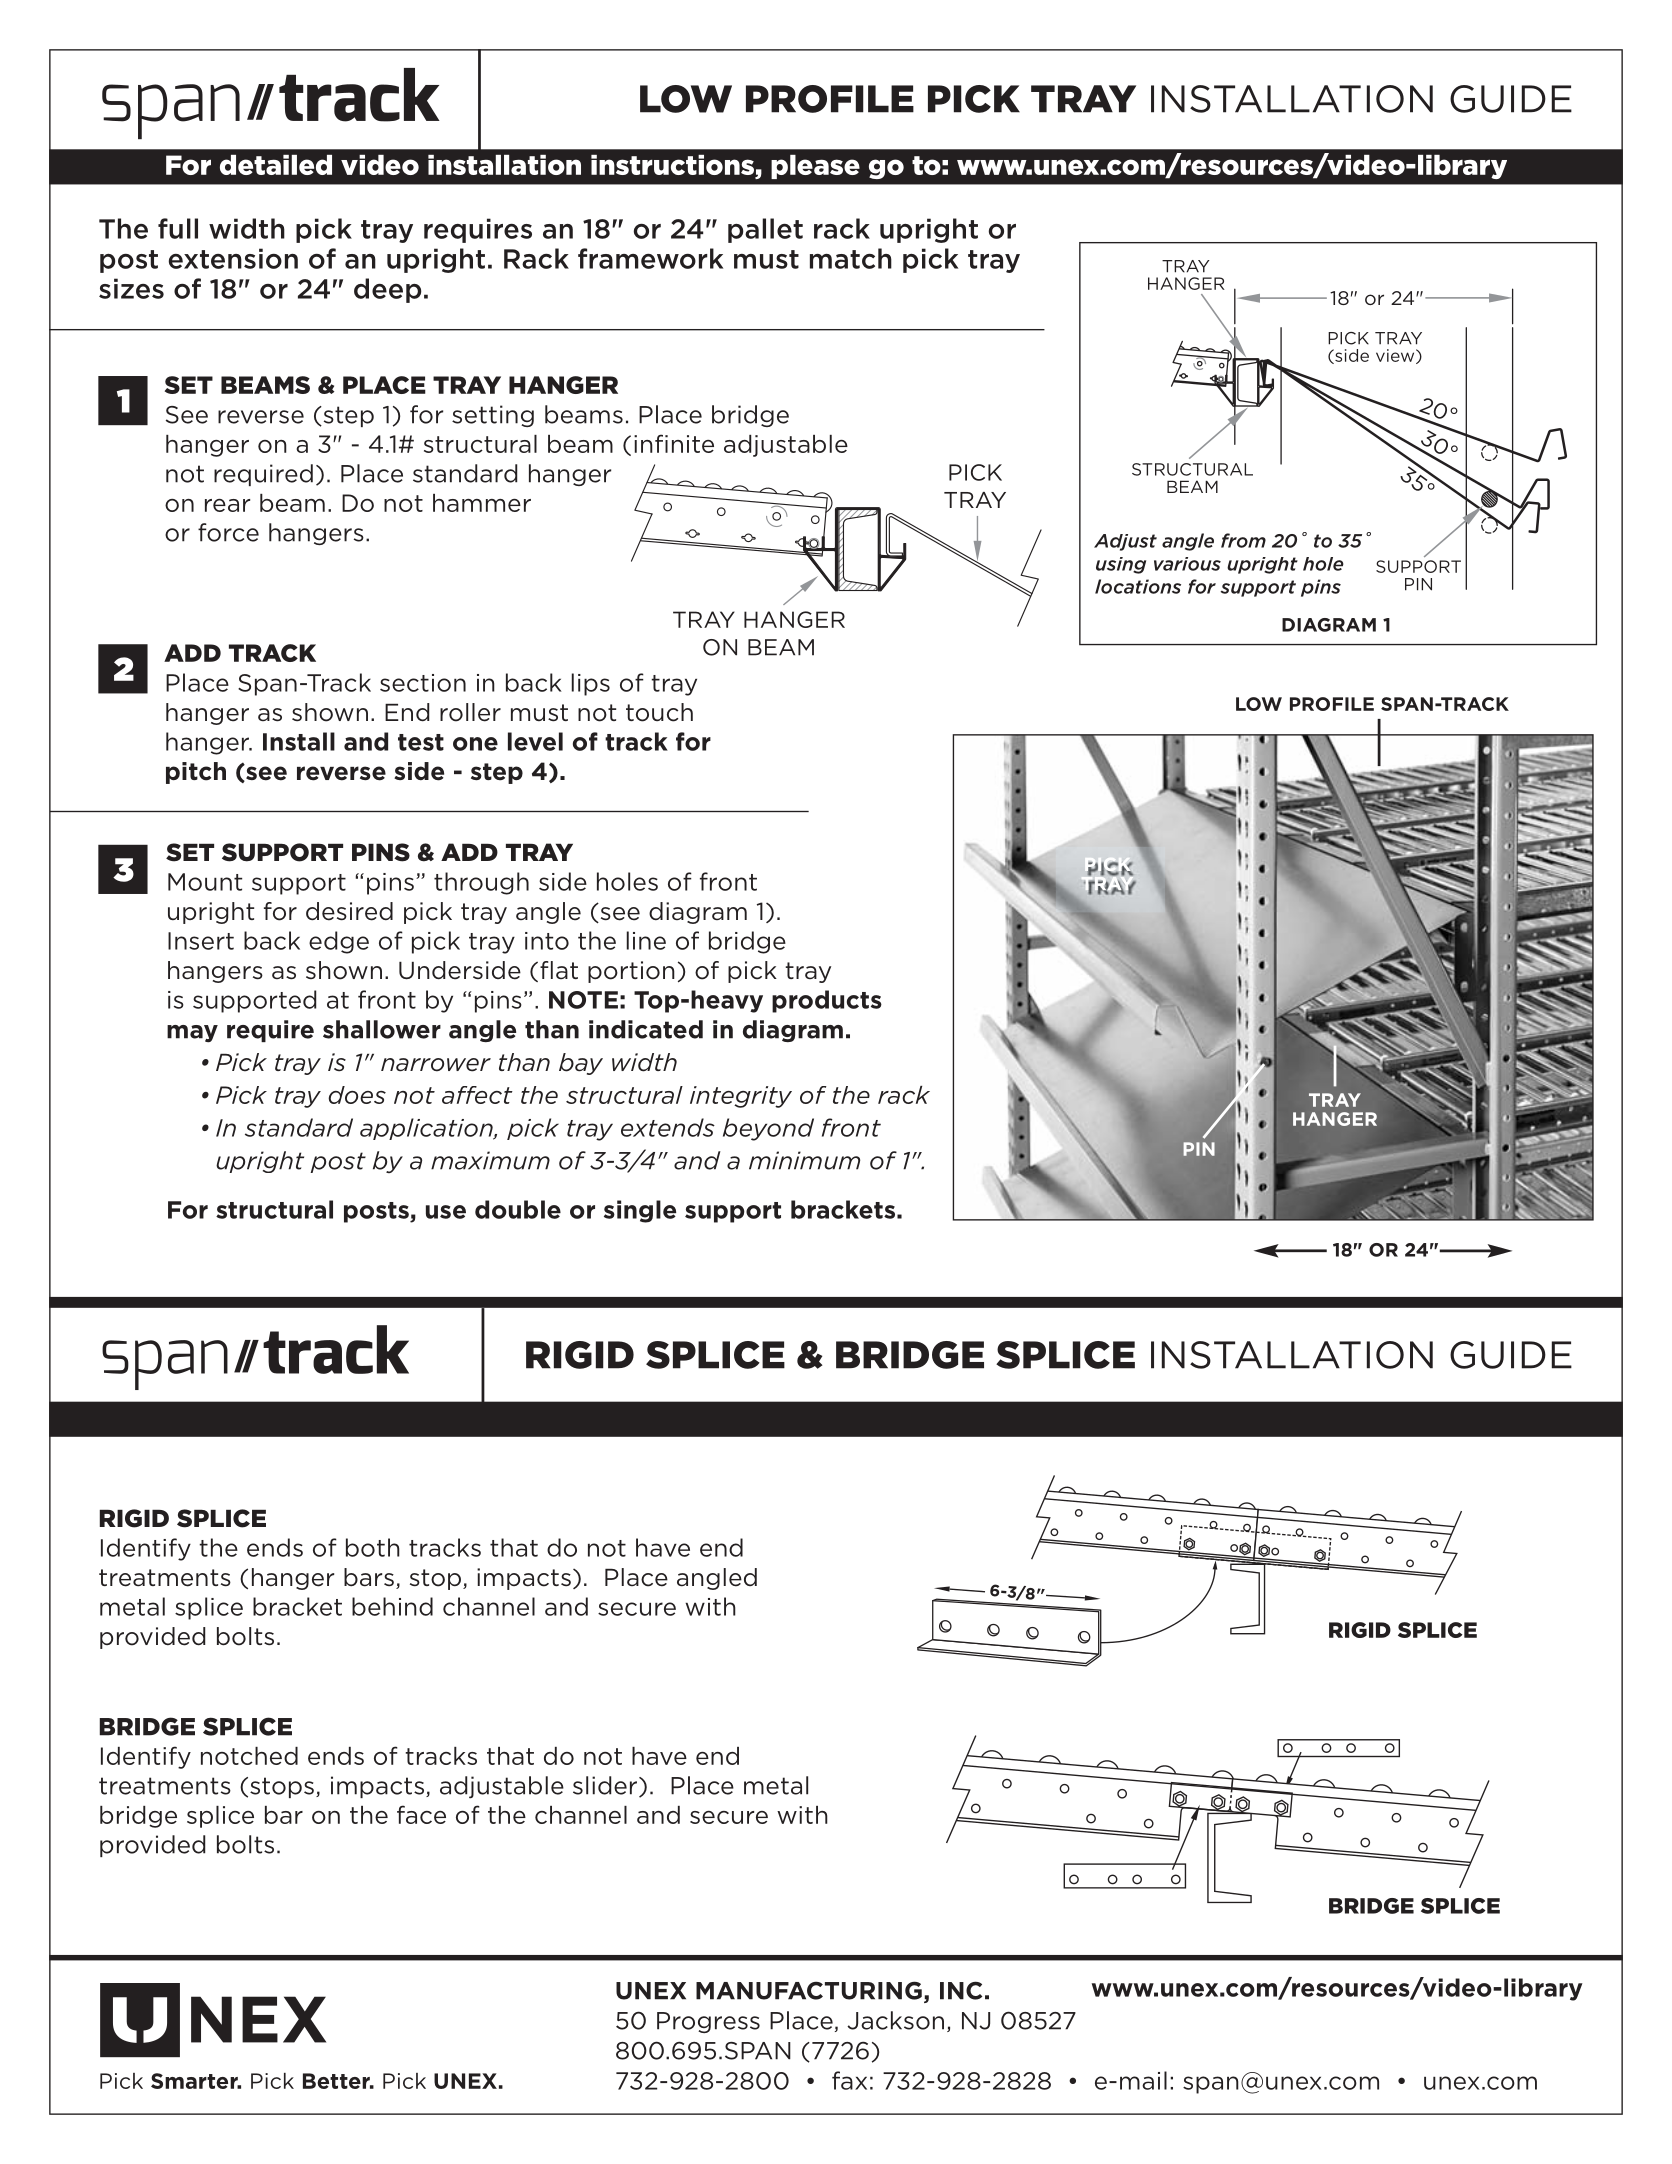  What do you see at coordinates (804, 1160) in the screenshot?
I see `minimum` at bounding box center [804, 1160].
